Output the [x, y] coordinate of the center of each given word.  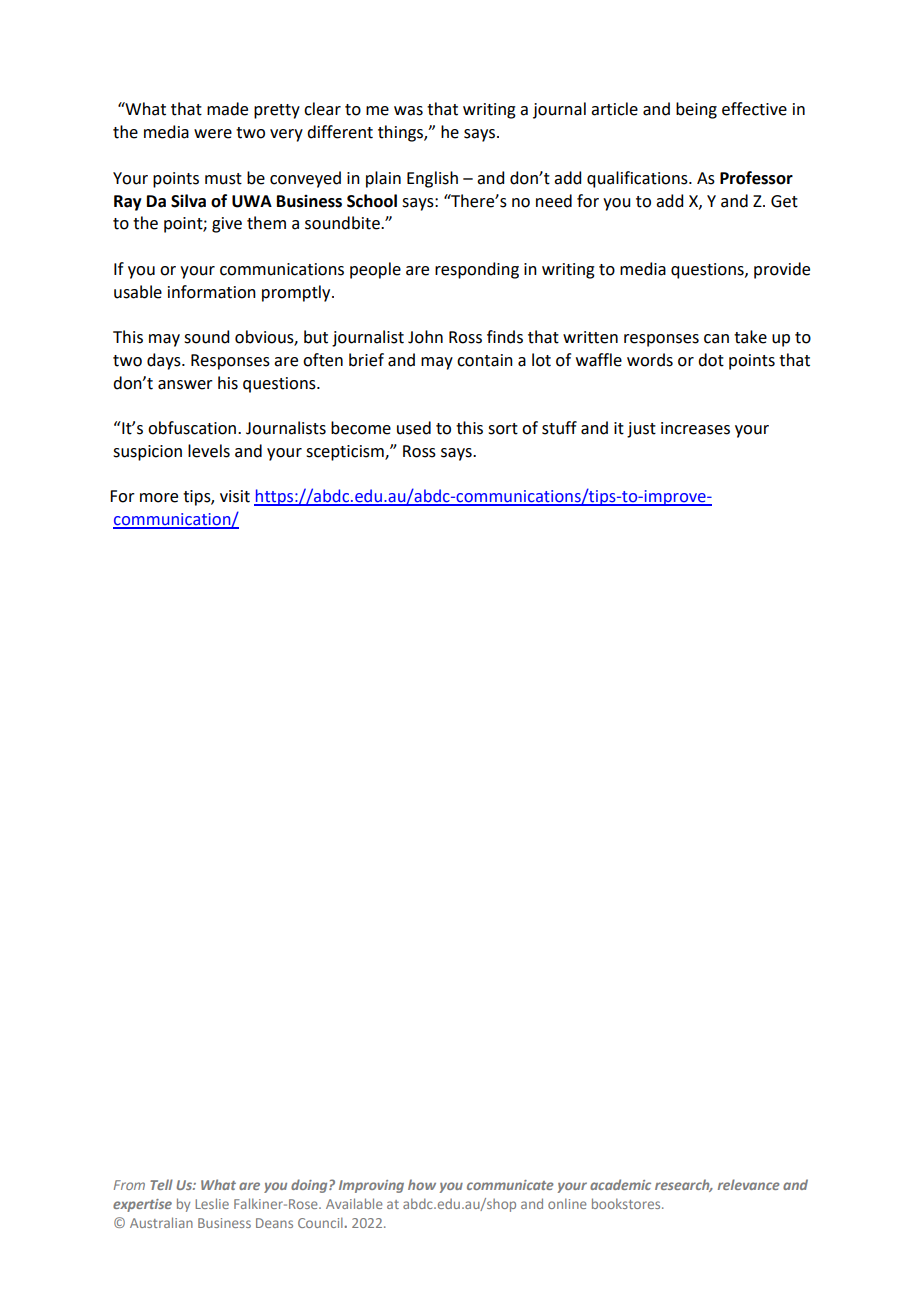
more [159, 498]
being [696, 110]
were [213, 134]
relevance [749, 1184]
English [432, 179]
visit [235, 496]
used [414, 428]
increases [695, 428]
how [422, 1184]
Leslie [212, 1203]
